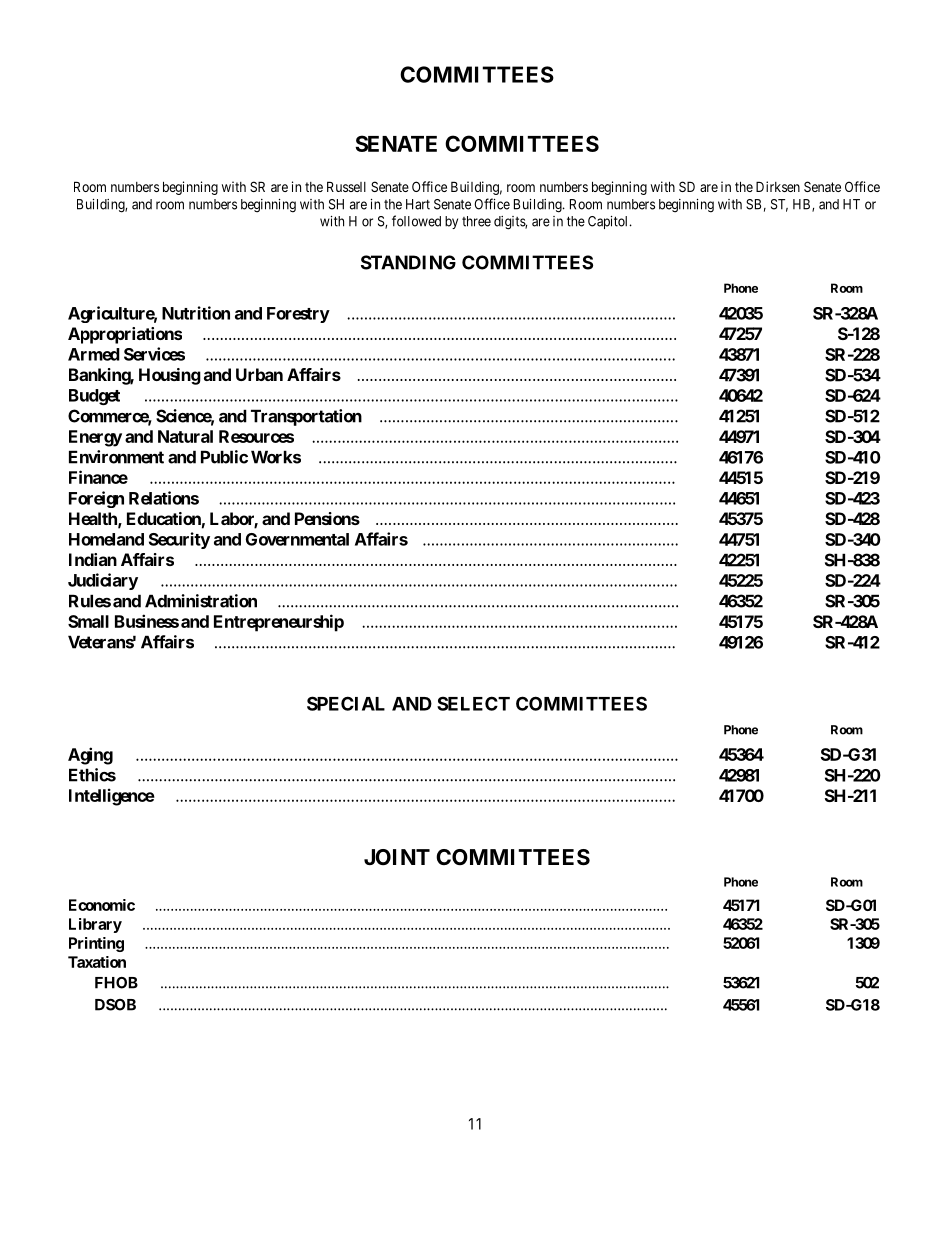  I want to click on STANDING, so click(408, 262).
